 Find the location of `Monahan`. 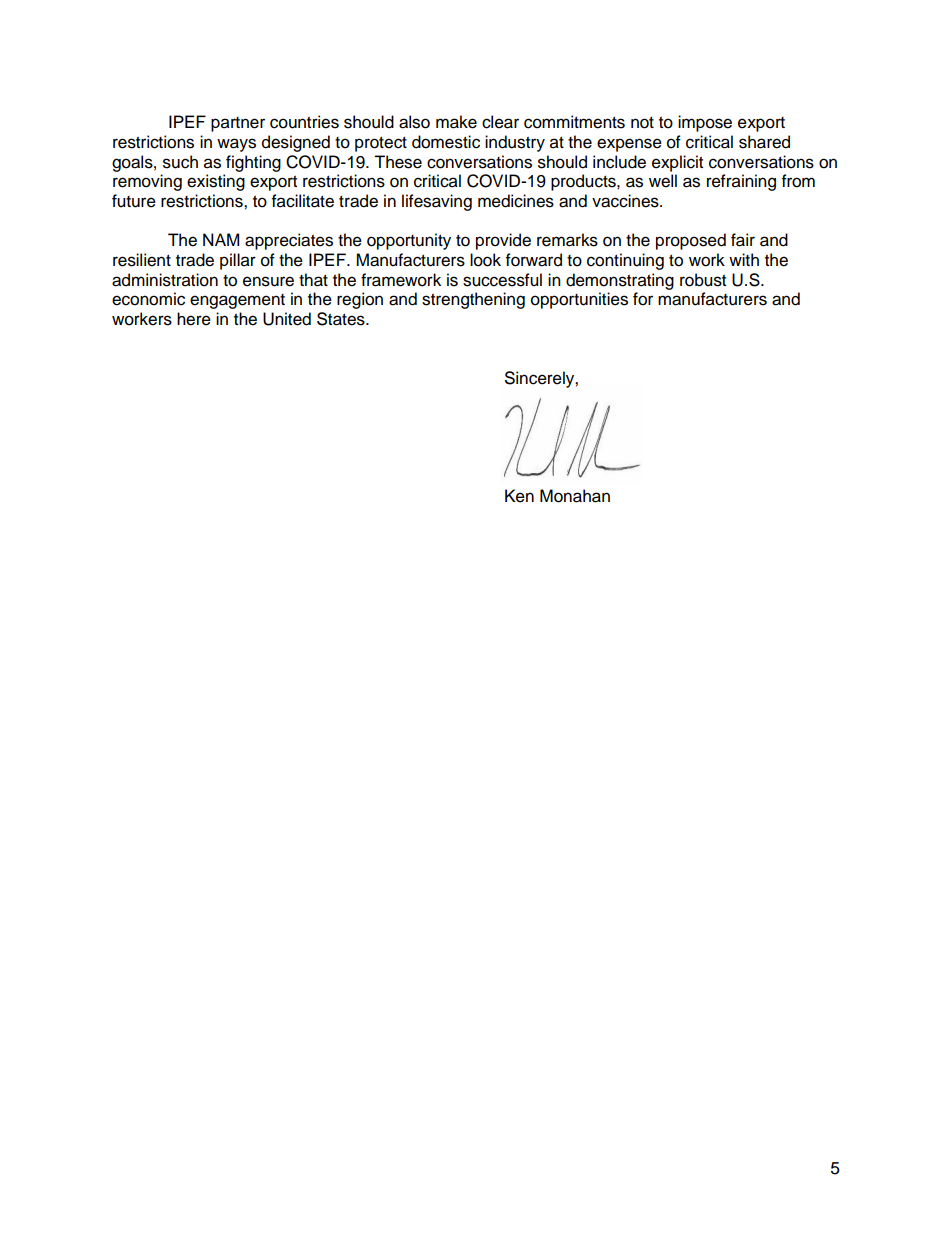

Monahan is located at coordinates (575, 496).
